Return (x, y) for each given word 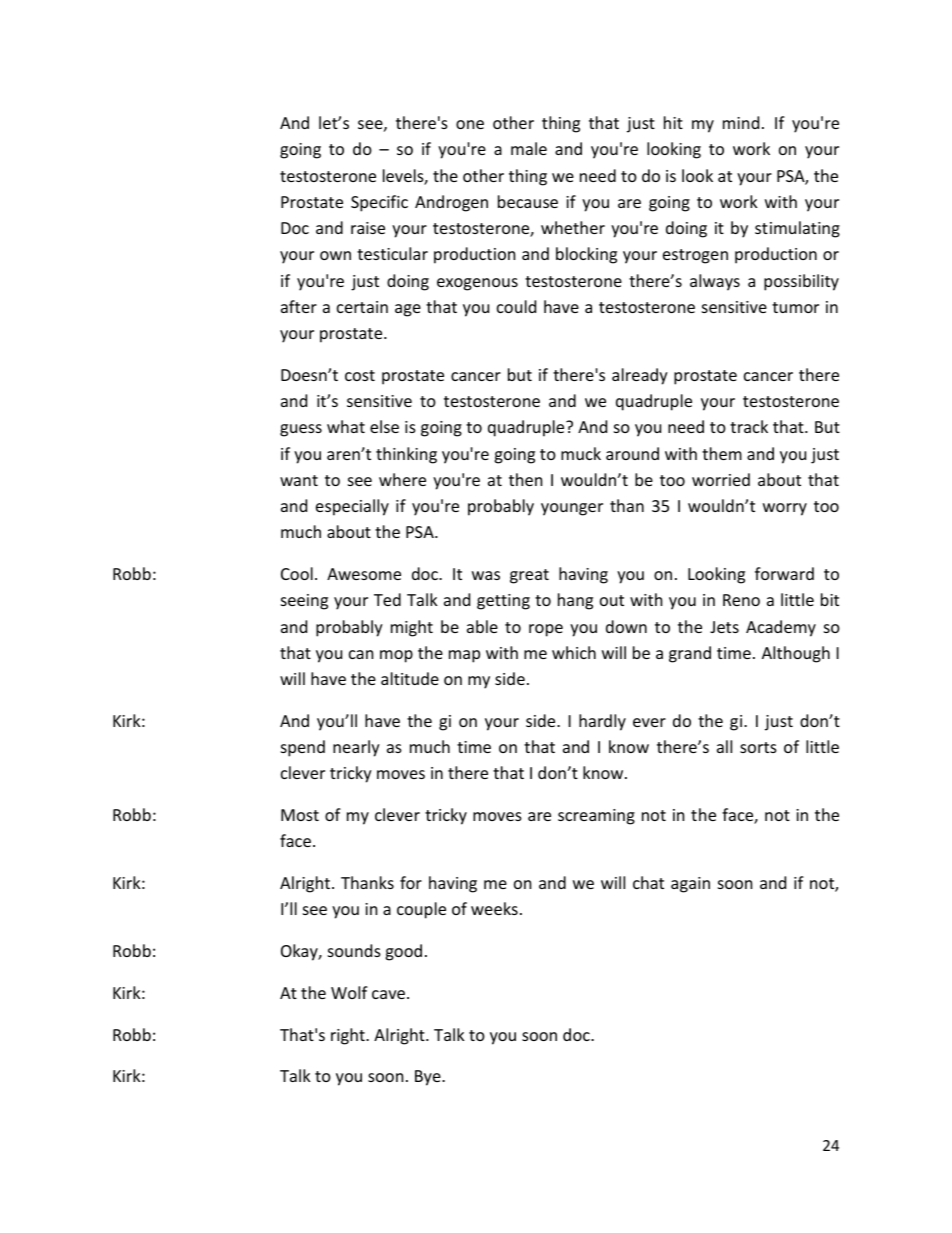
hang (575, 601)
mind (741, 122)
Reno (741, 600)
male (529, 148)
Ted (387, 599)
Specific (379, 203)
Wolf (349, 992)
